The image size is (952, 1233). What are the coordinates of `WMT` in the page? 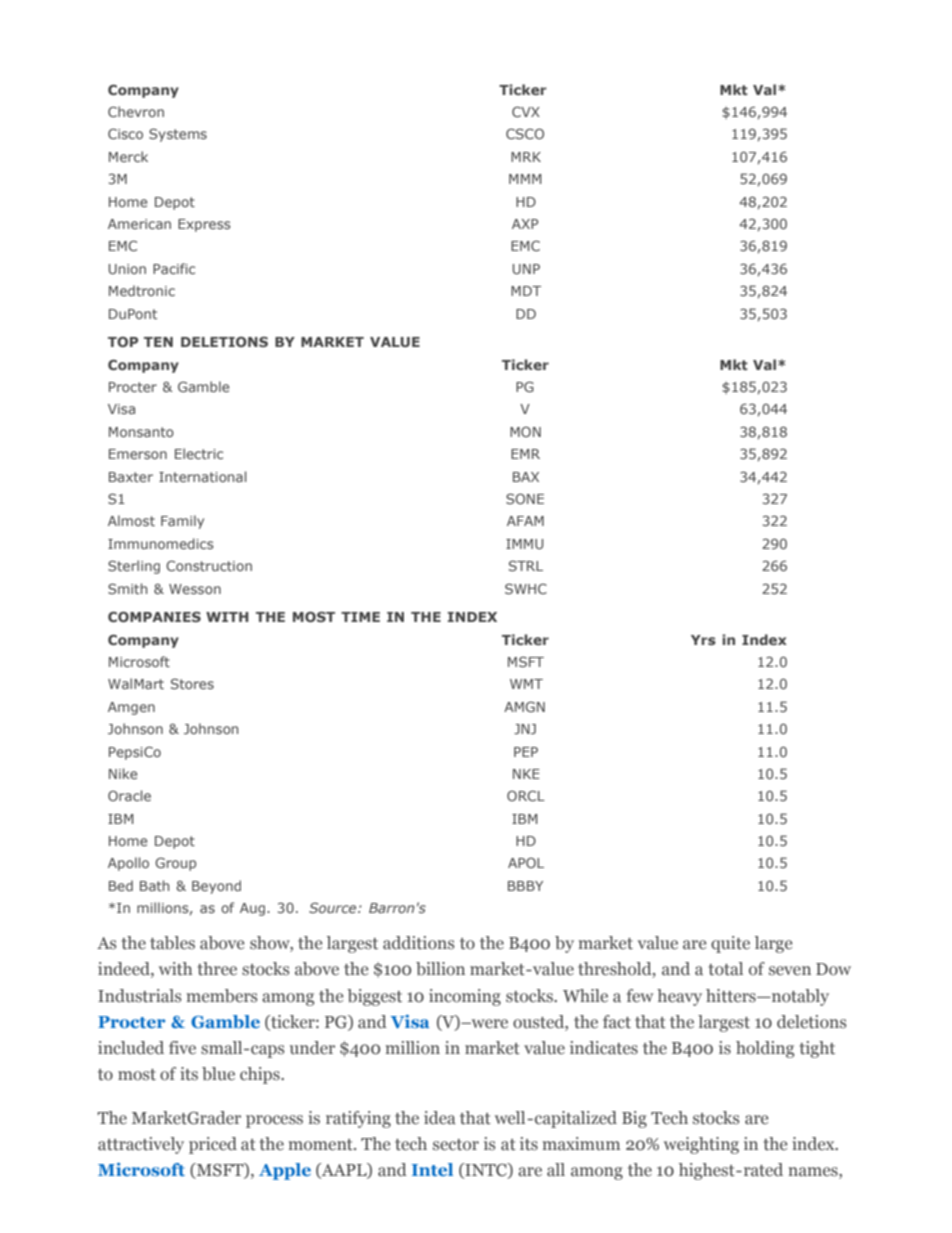 It's located at (526, 684).
